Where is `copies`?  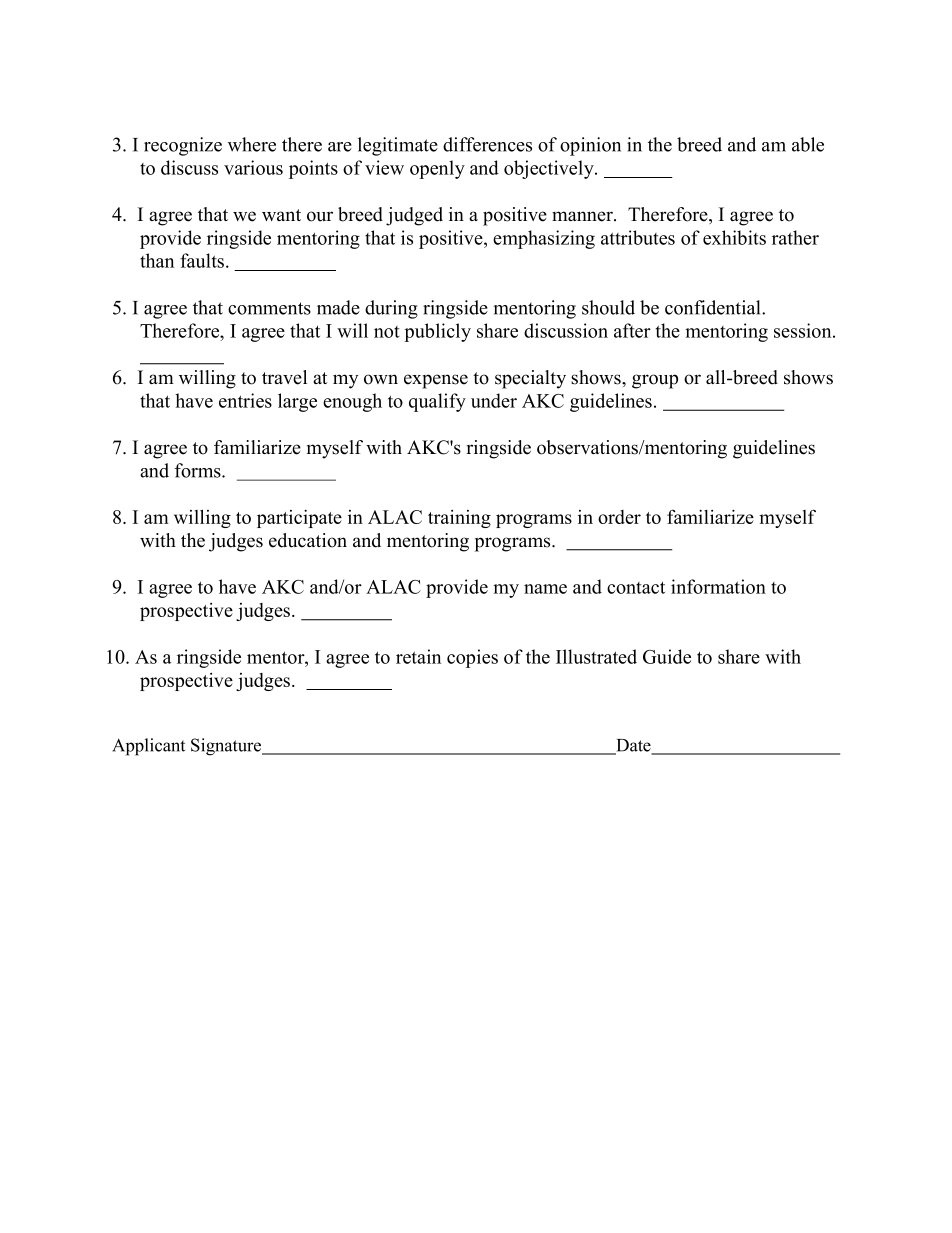
copies is located at coordinates (472, 658).
